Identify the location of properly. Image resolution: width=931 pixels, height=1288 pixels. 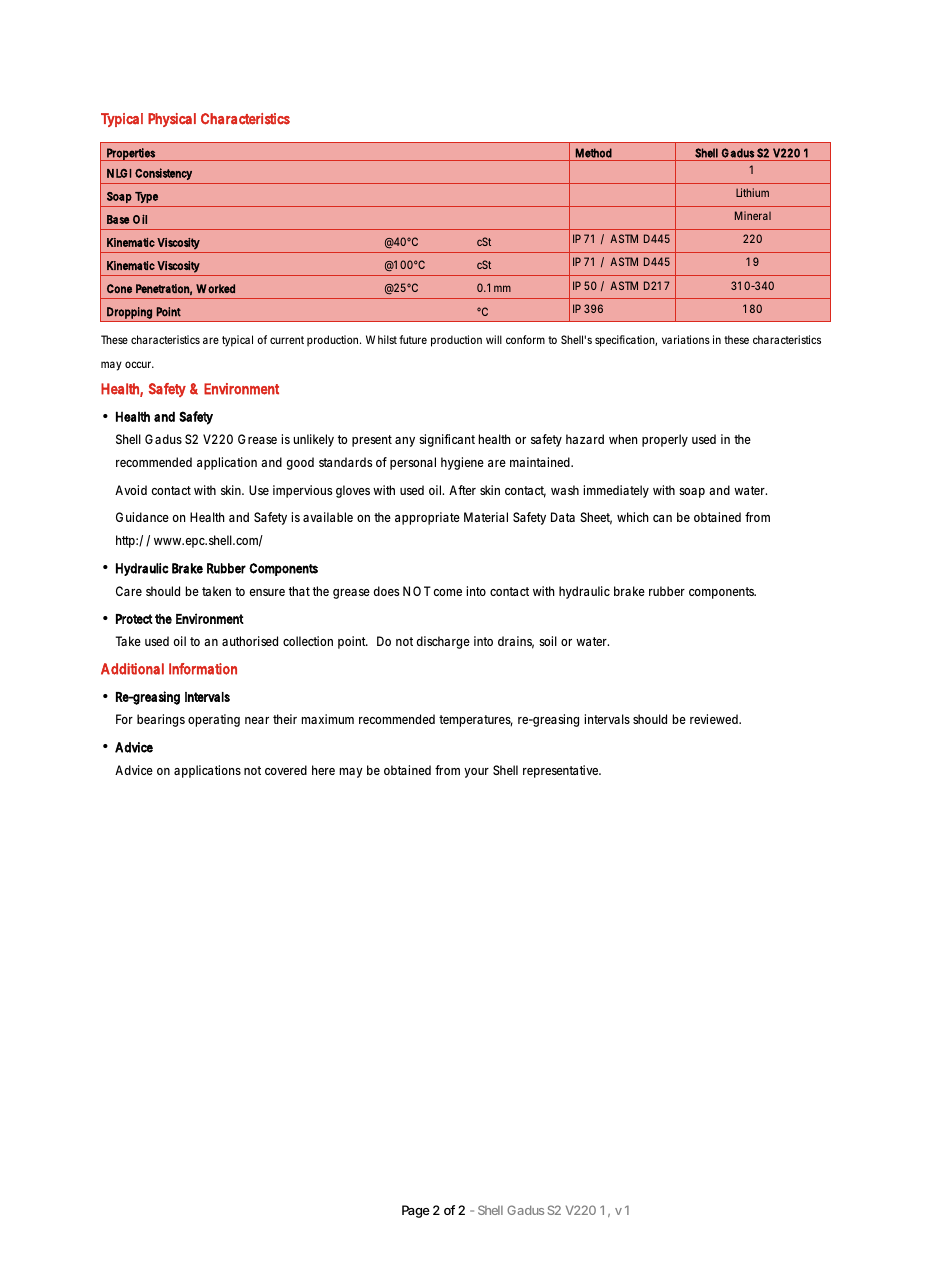
(665, 440).
